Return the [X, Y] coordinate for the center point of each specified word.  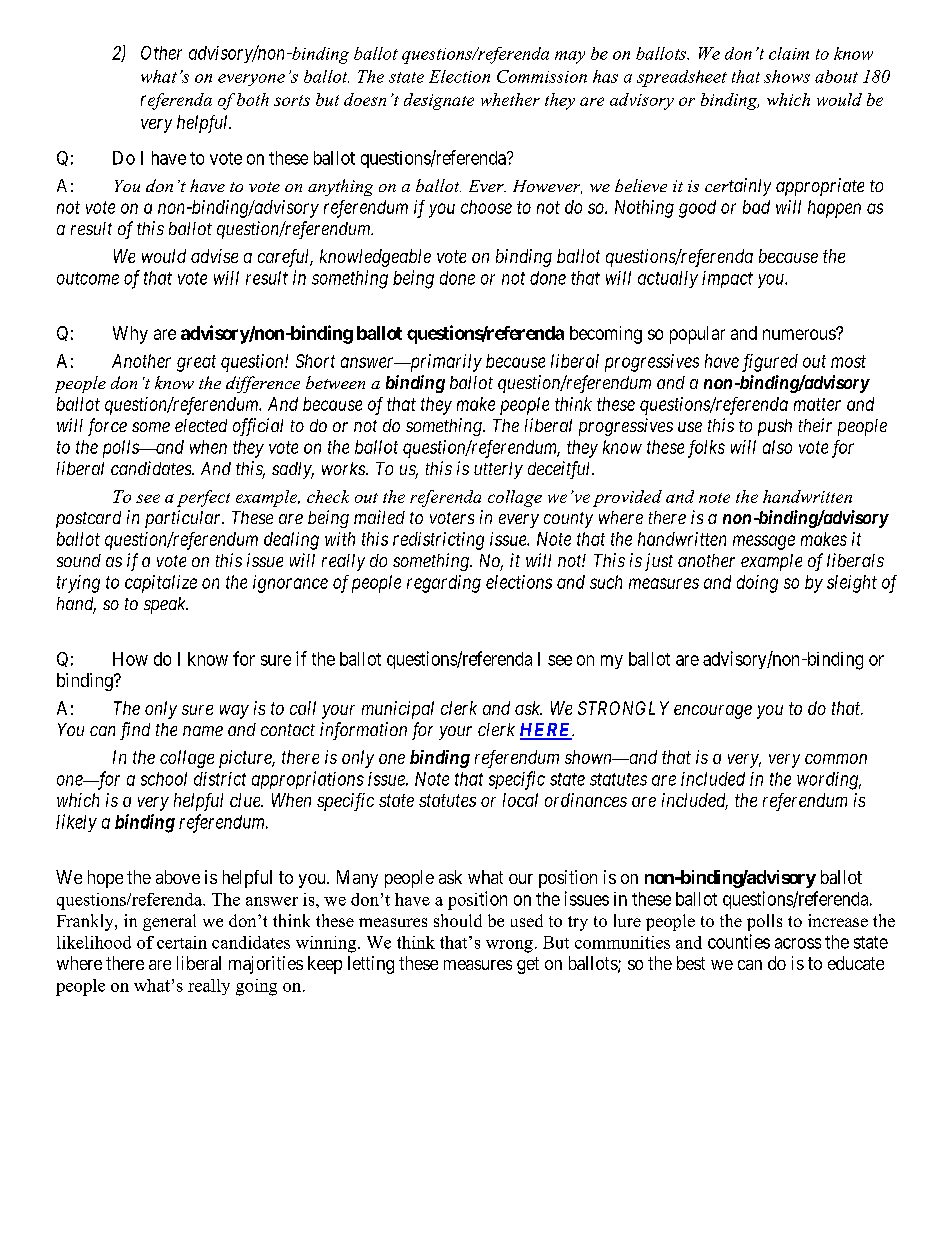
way [234, 712]
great [196, 363]
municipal [398, 710]
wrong [509, 946]
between [335, 382]
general [169, 922]
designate [439, 101]
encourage [713, 712]
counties [739, 941]
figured [770, 363]
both [253, 99]
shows [787, 76]
